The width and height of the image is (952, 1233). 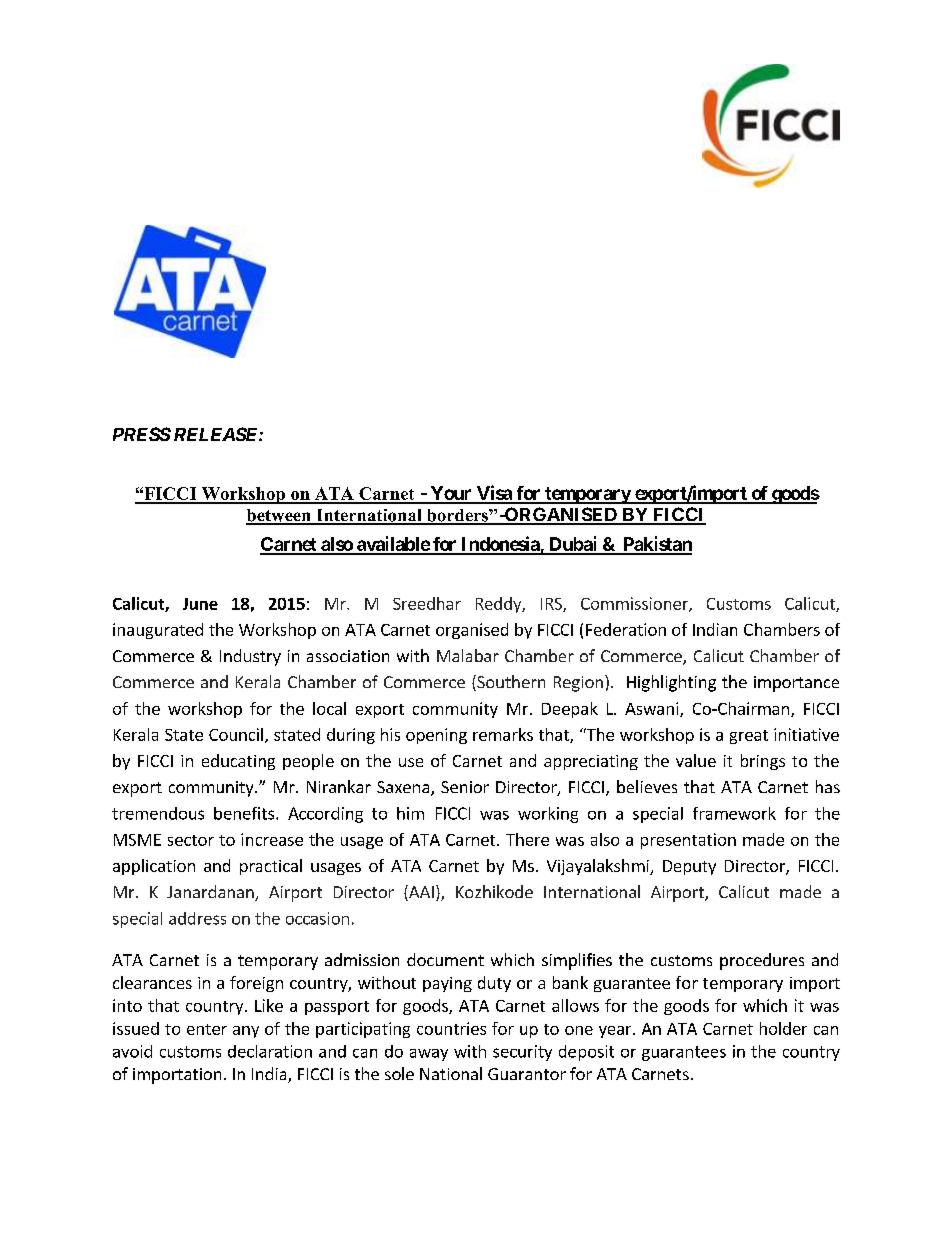 I want to click on security, so click(x=522, y=1053).
